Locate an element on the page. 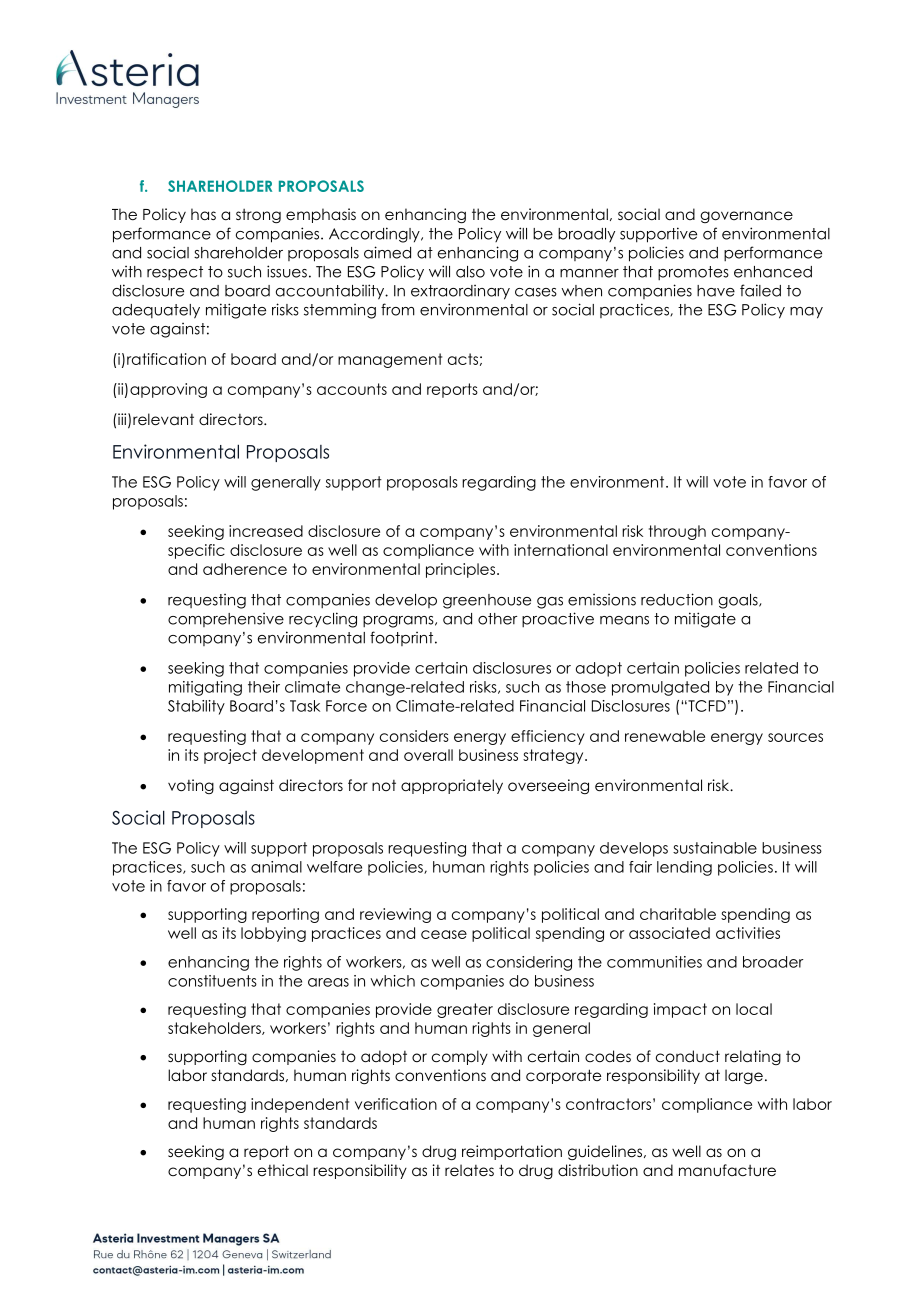 The image size is (924, 1308). also is located at coordinates (470, 272).
